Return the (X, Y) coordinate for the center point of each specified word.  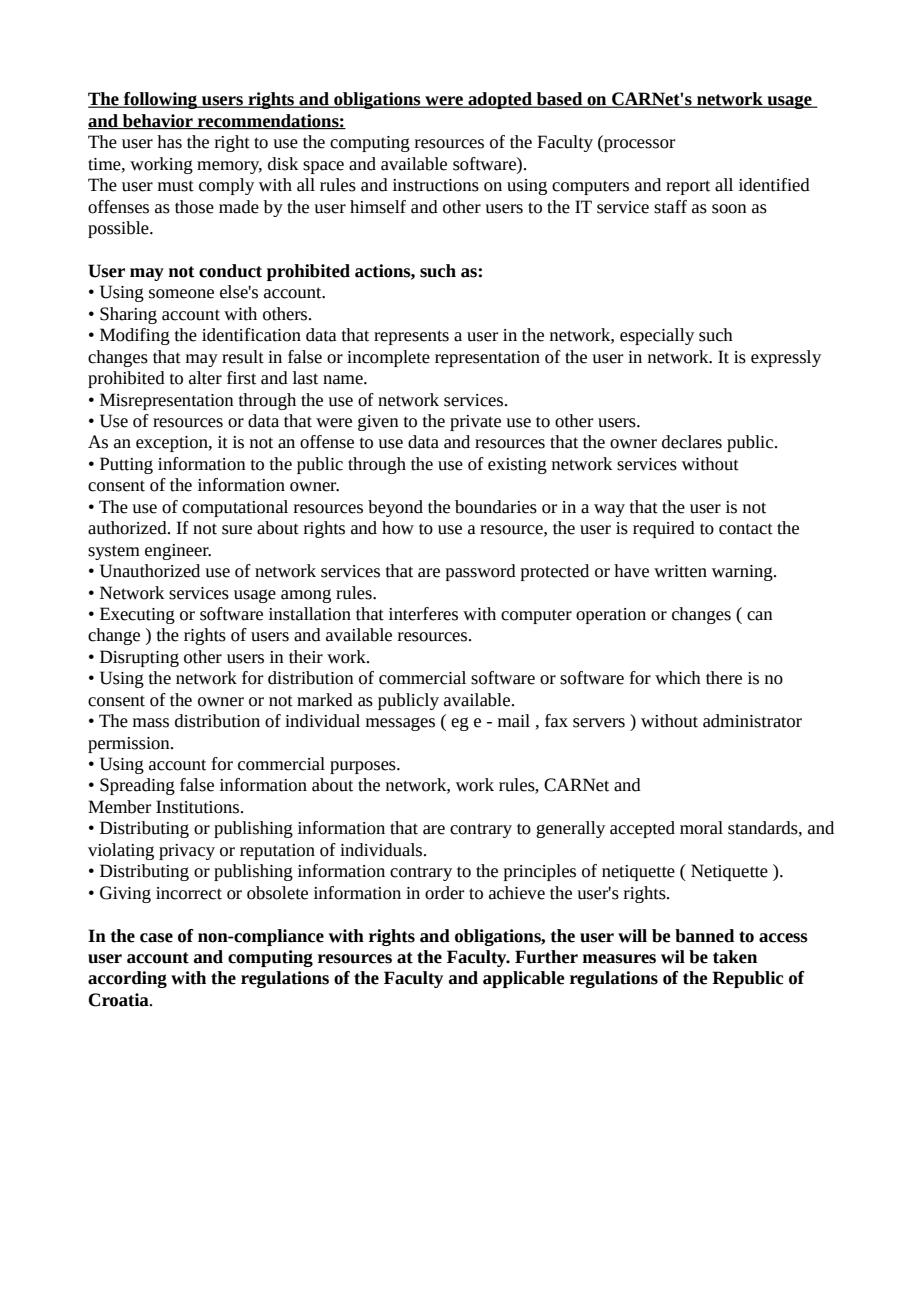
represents (411, 337)
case (156, 938)
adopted (500, 100)
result (243, 357)
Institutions (197, 807)
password (481, 572)
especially (657, 336)
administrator (752, 721)
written (680, 571)
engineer (178, 552)
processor (638, 145)
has (169, 142)
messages (400, 724)
